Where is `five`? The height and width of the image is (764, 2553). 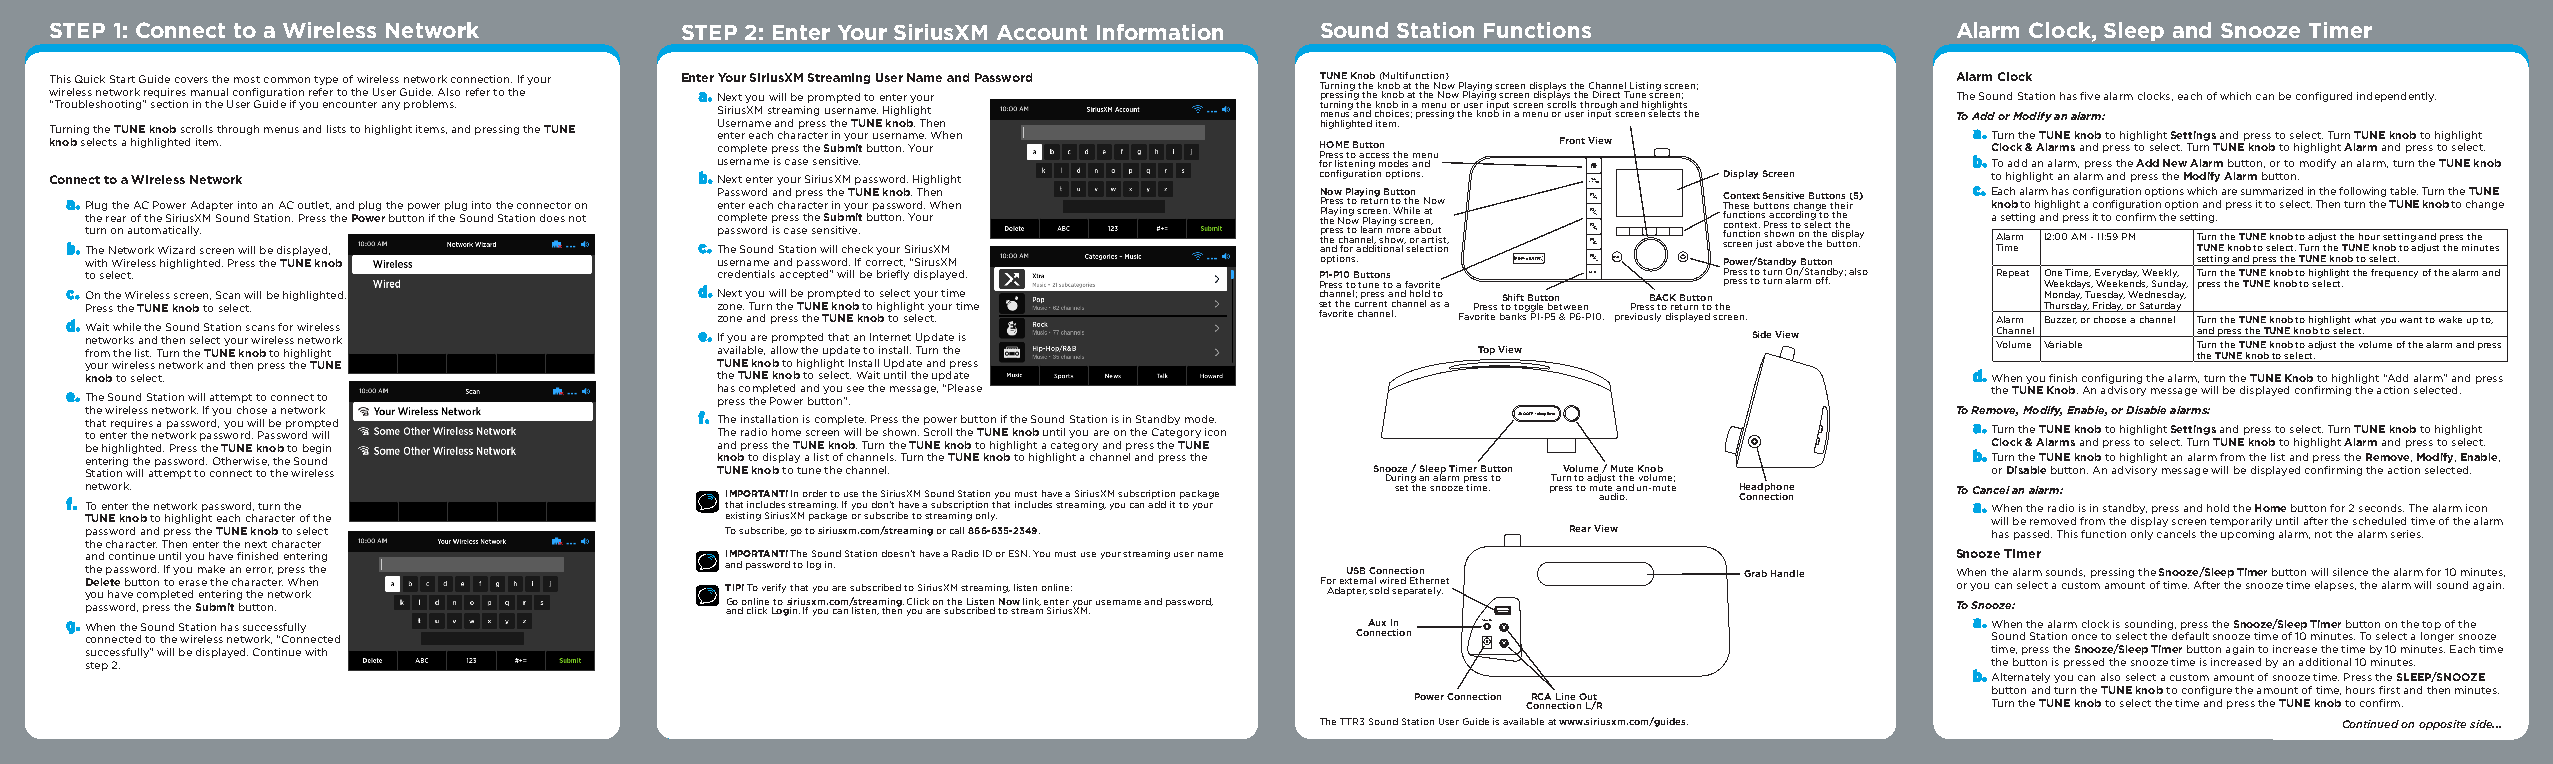 five is located at coordinates (2090, 96).
